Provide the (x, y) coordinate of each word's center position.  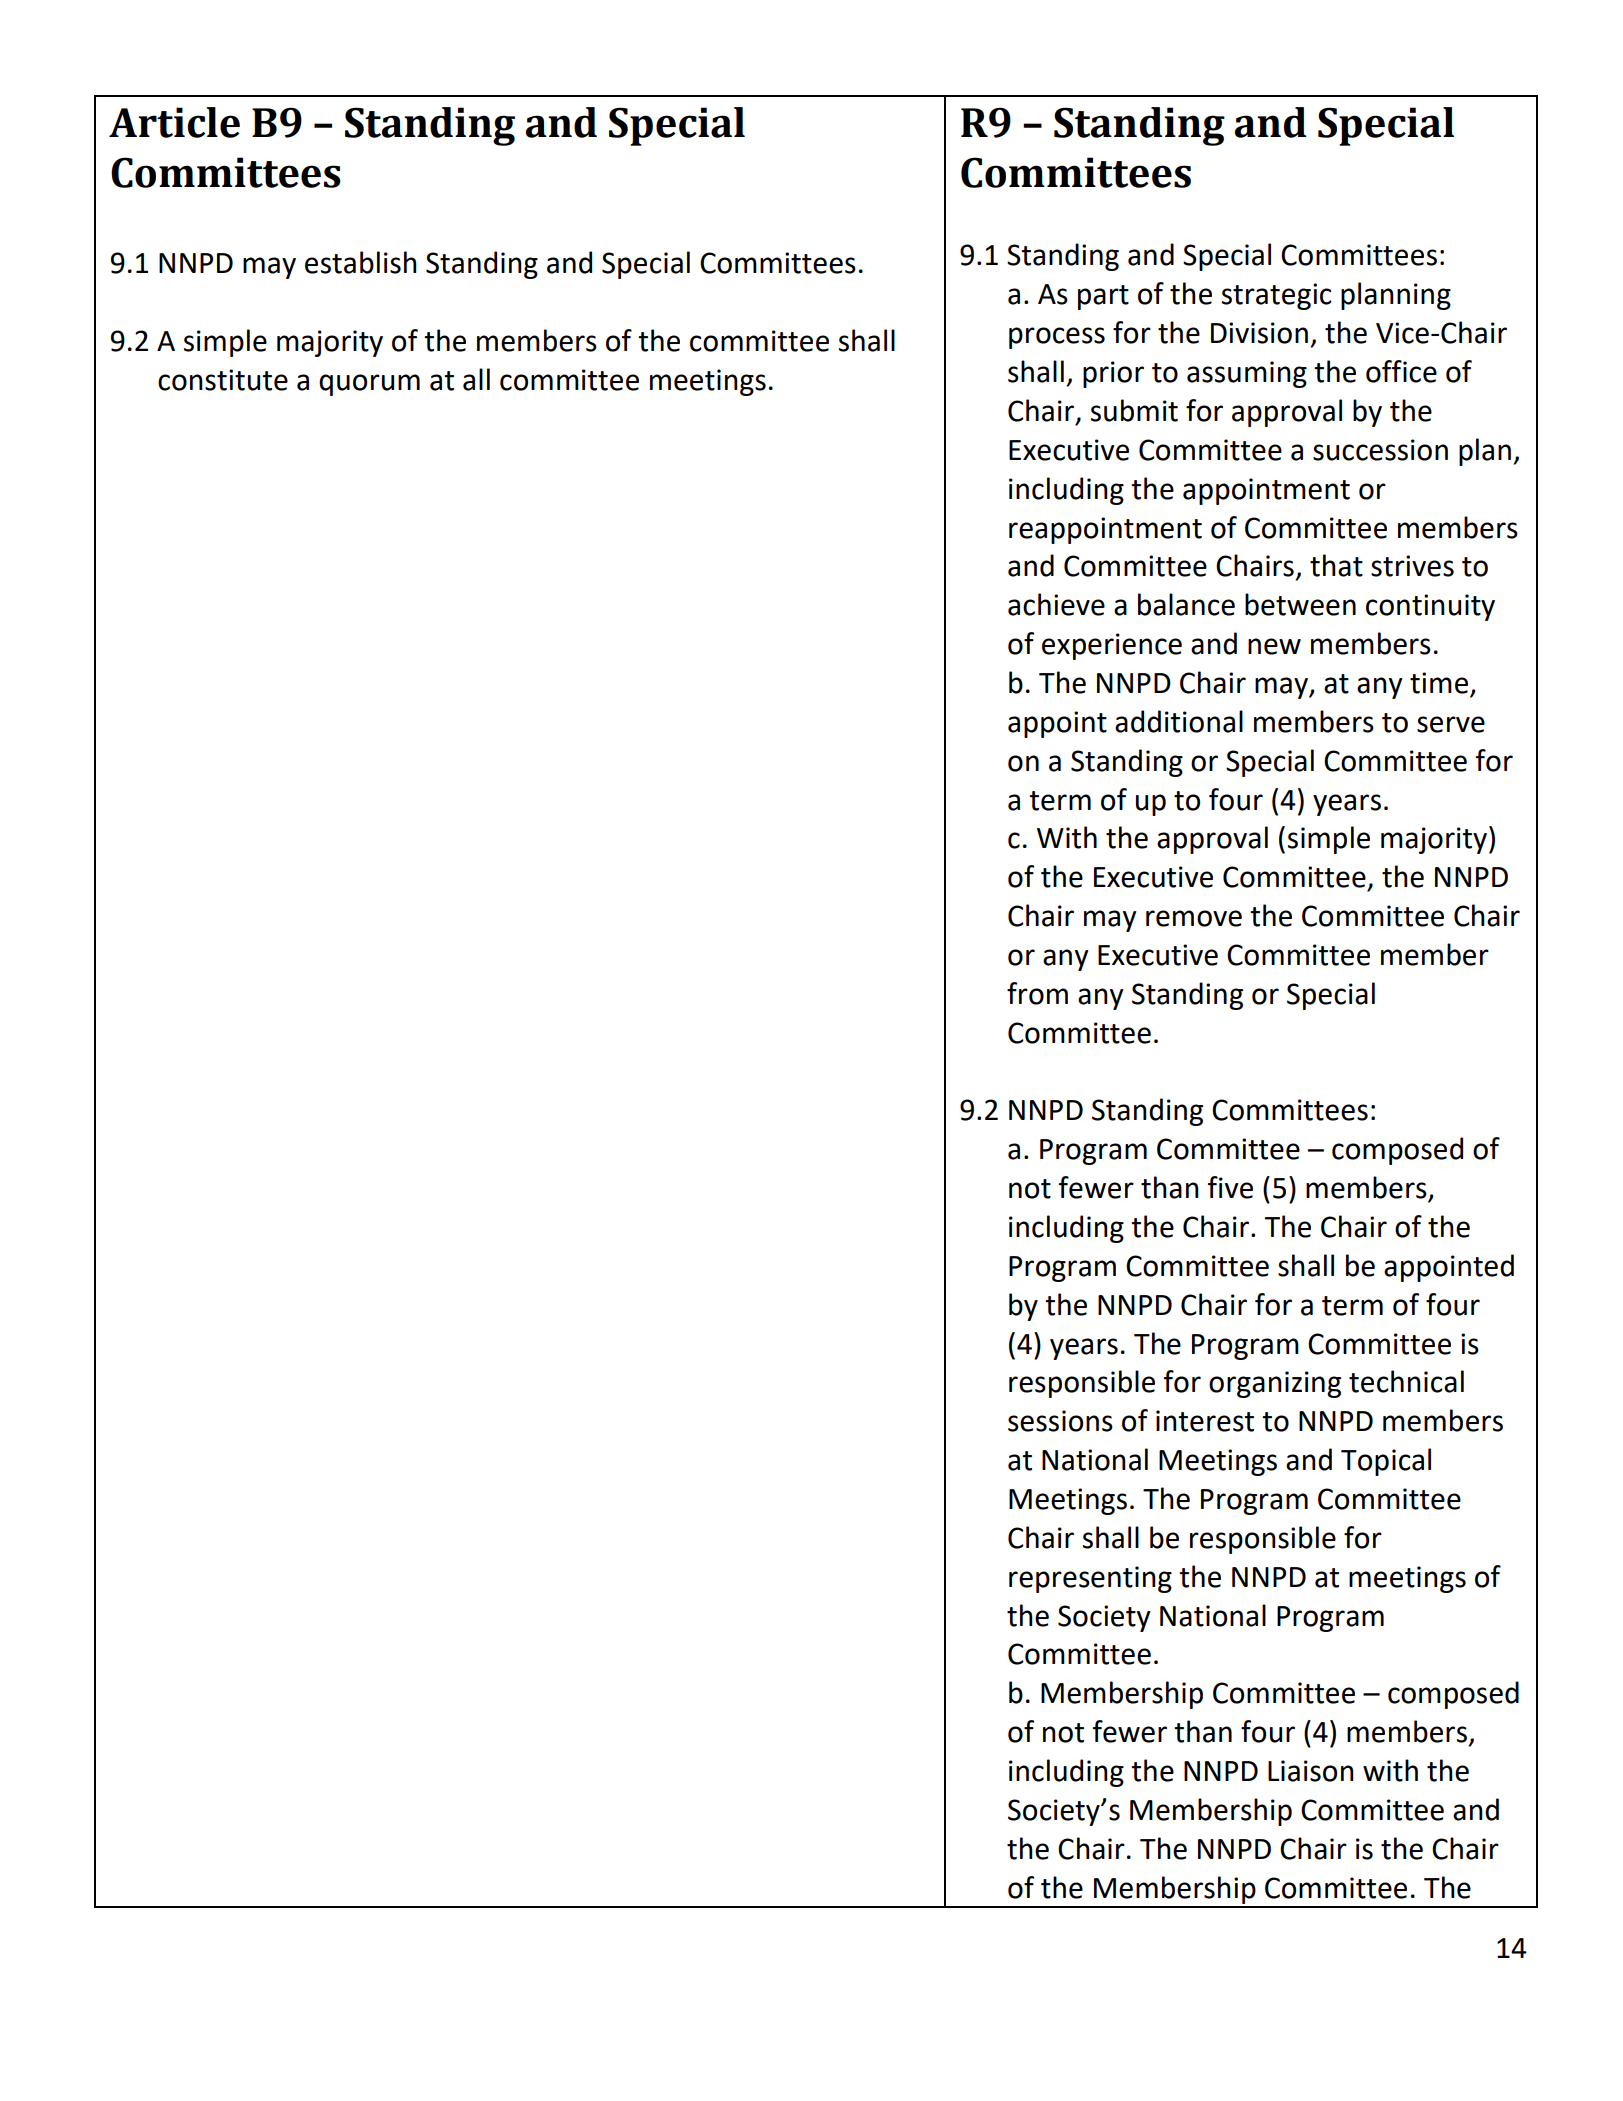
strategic (1277, 296)
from (1037, 993)
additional (1179, 721)
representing (1090, 1579)
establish (361, 262)
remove (1194, 918)
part (1103, 297)
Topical (1386, 1462)
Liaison (1311, 1771)
